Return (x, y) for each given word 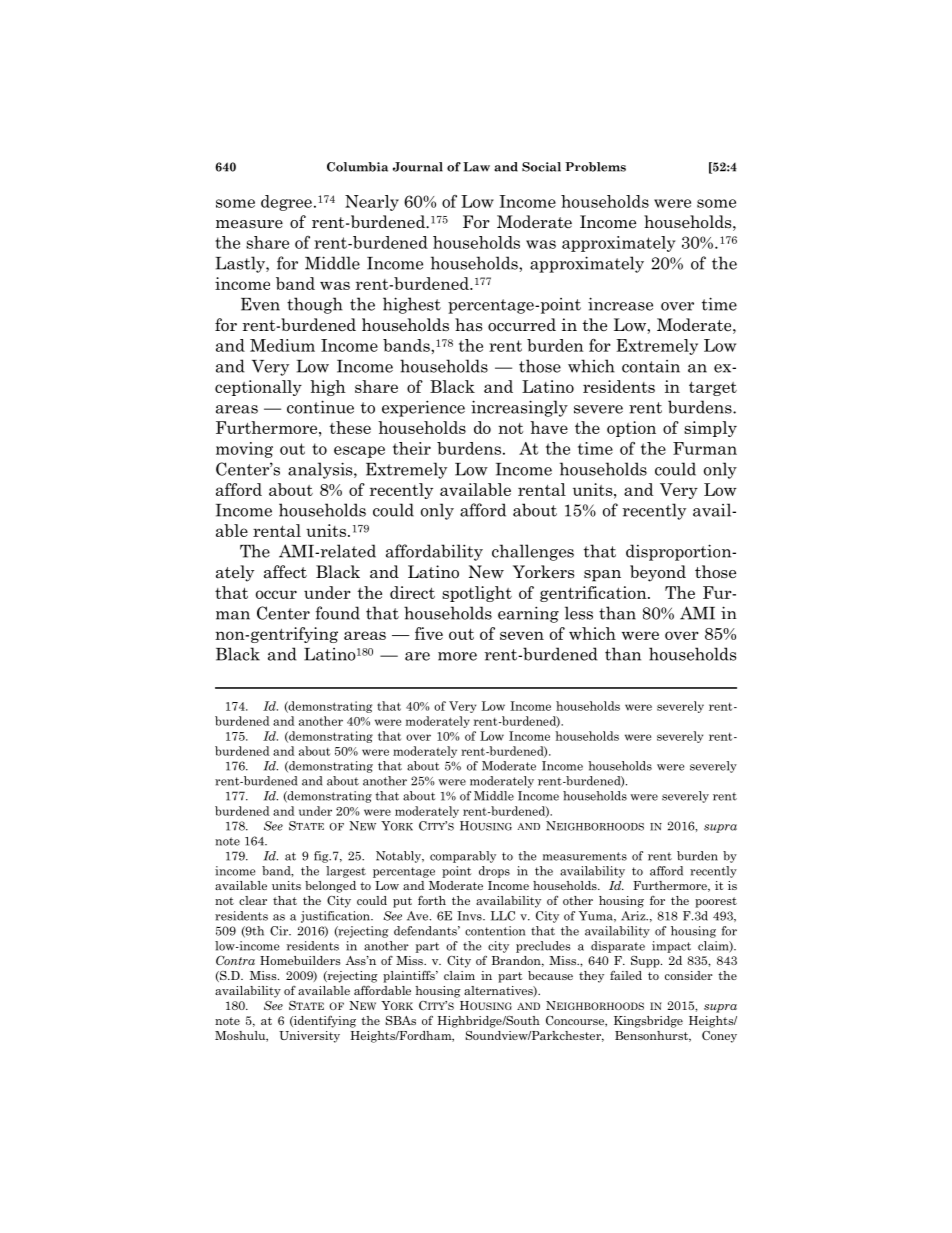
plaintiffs (410, 977)
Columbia (357, 167)
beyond (658, 573)
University (309, 1037)
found (338, 613)
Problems (595, 167)
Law (476, 167)
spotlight (477, 594)
